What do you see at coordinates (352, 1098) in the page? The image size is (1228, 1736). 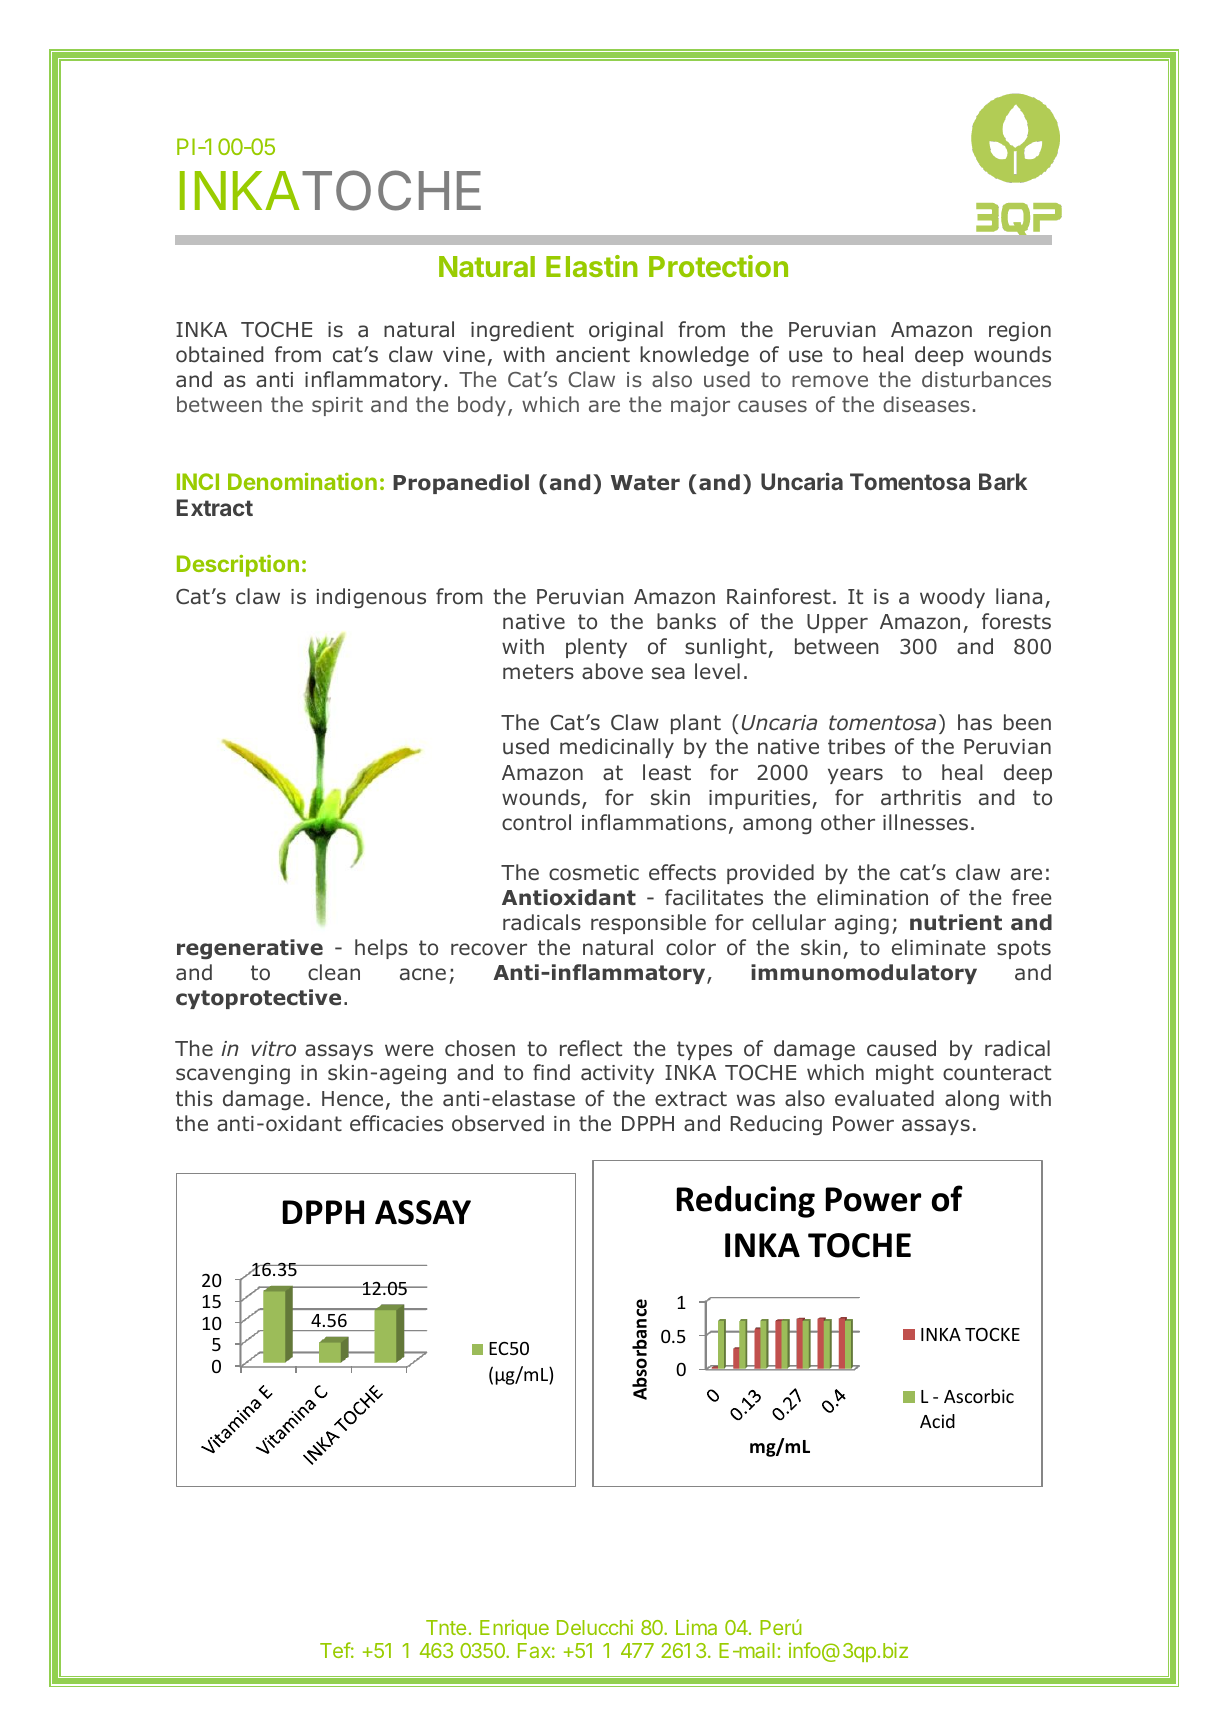 I see `Hence` at bounding box center [352, 1098].
